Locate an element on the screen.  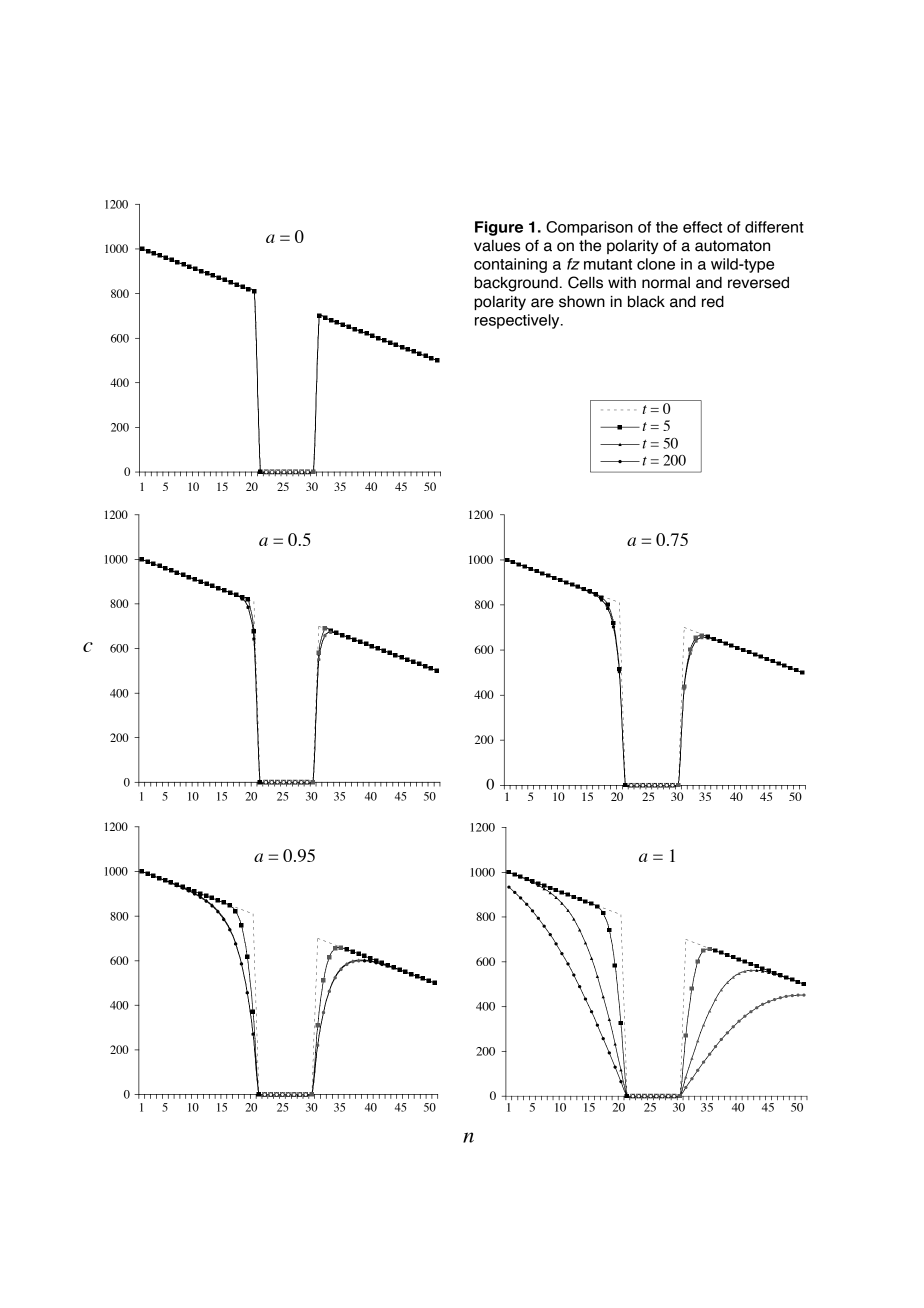
reversed is located at coordinates (758, 283).
